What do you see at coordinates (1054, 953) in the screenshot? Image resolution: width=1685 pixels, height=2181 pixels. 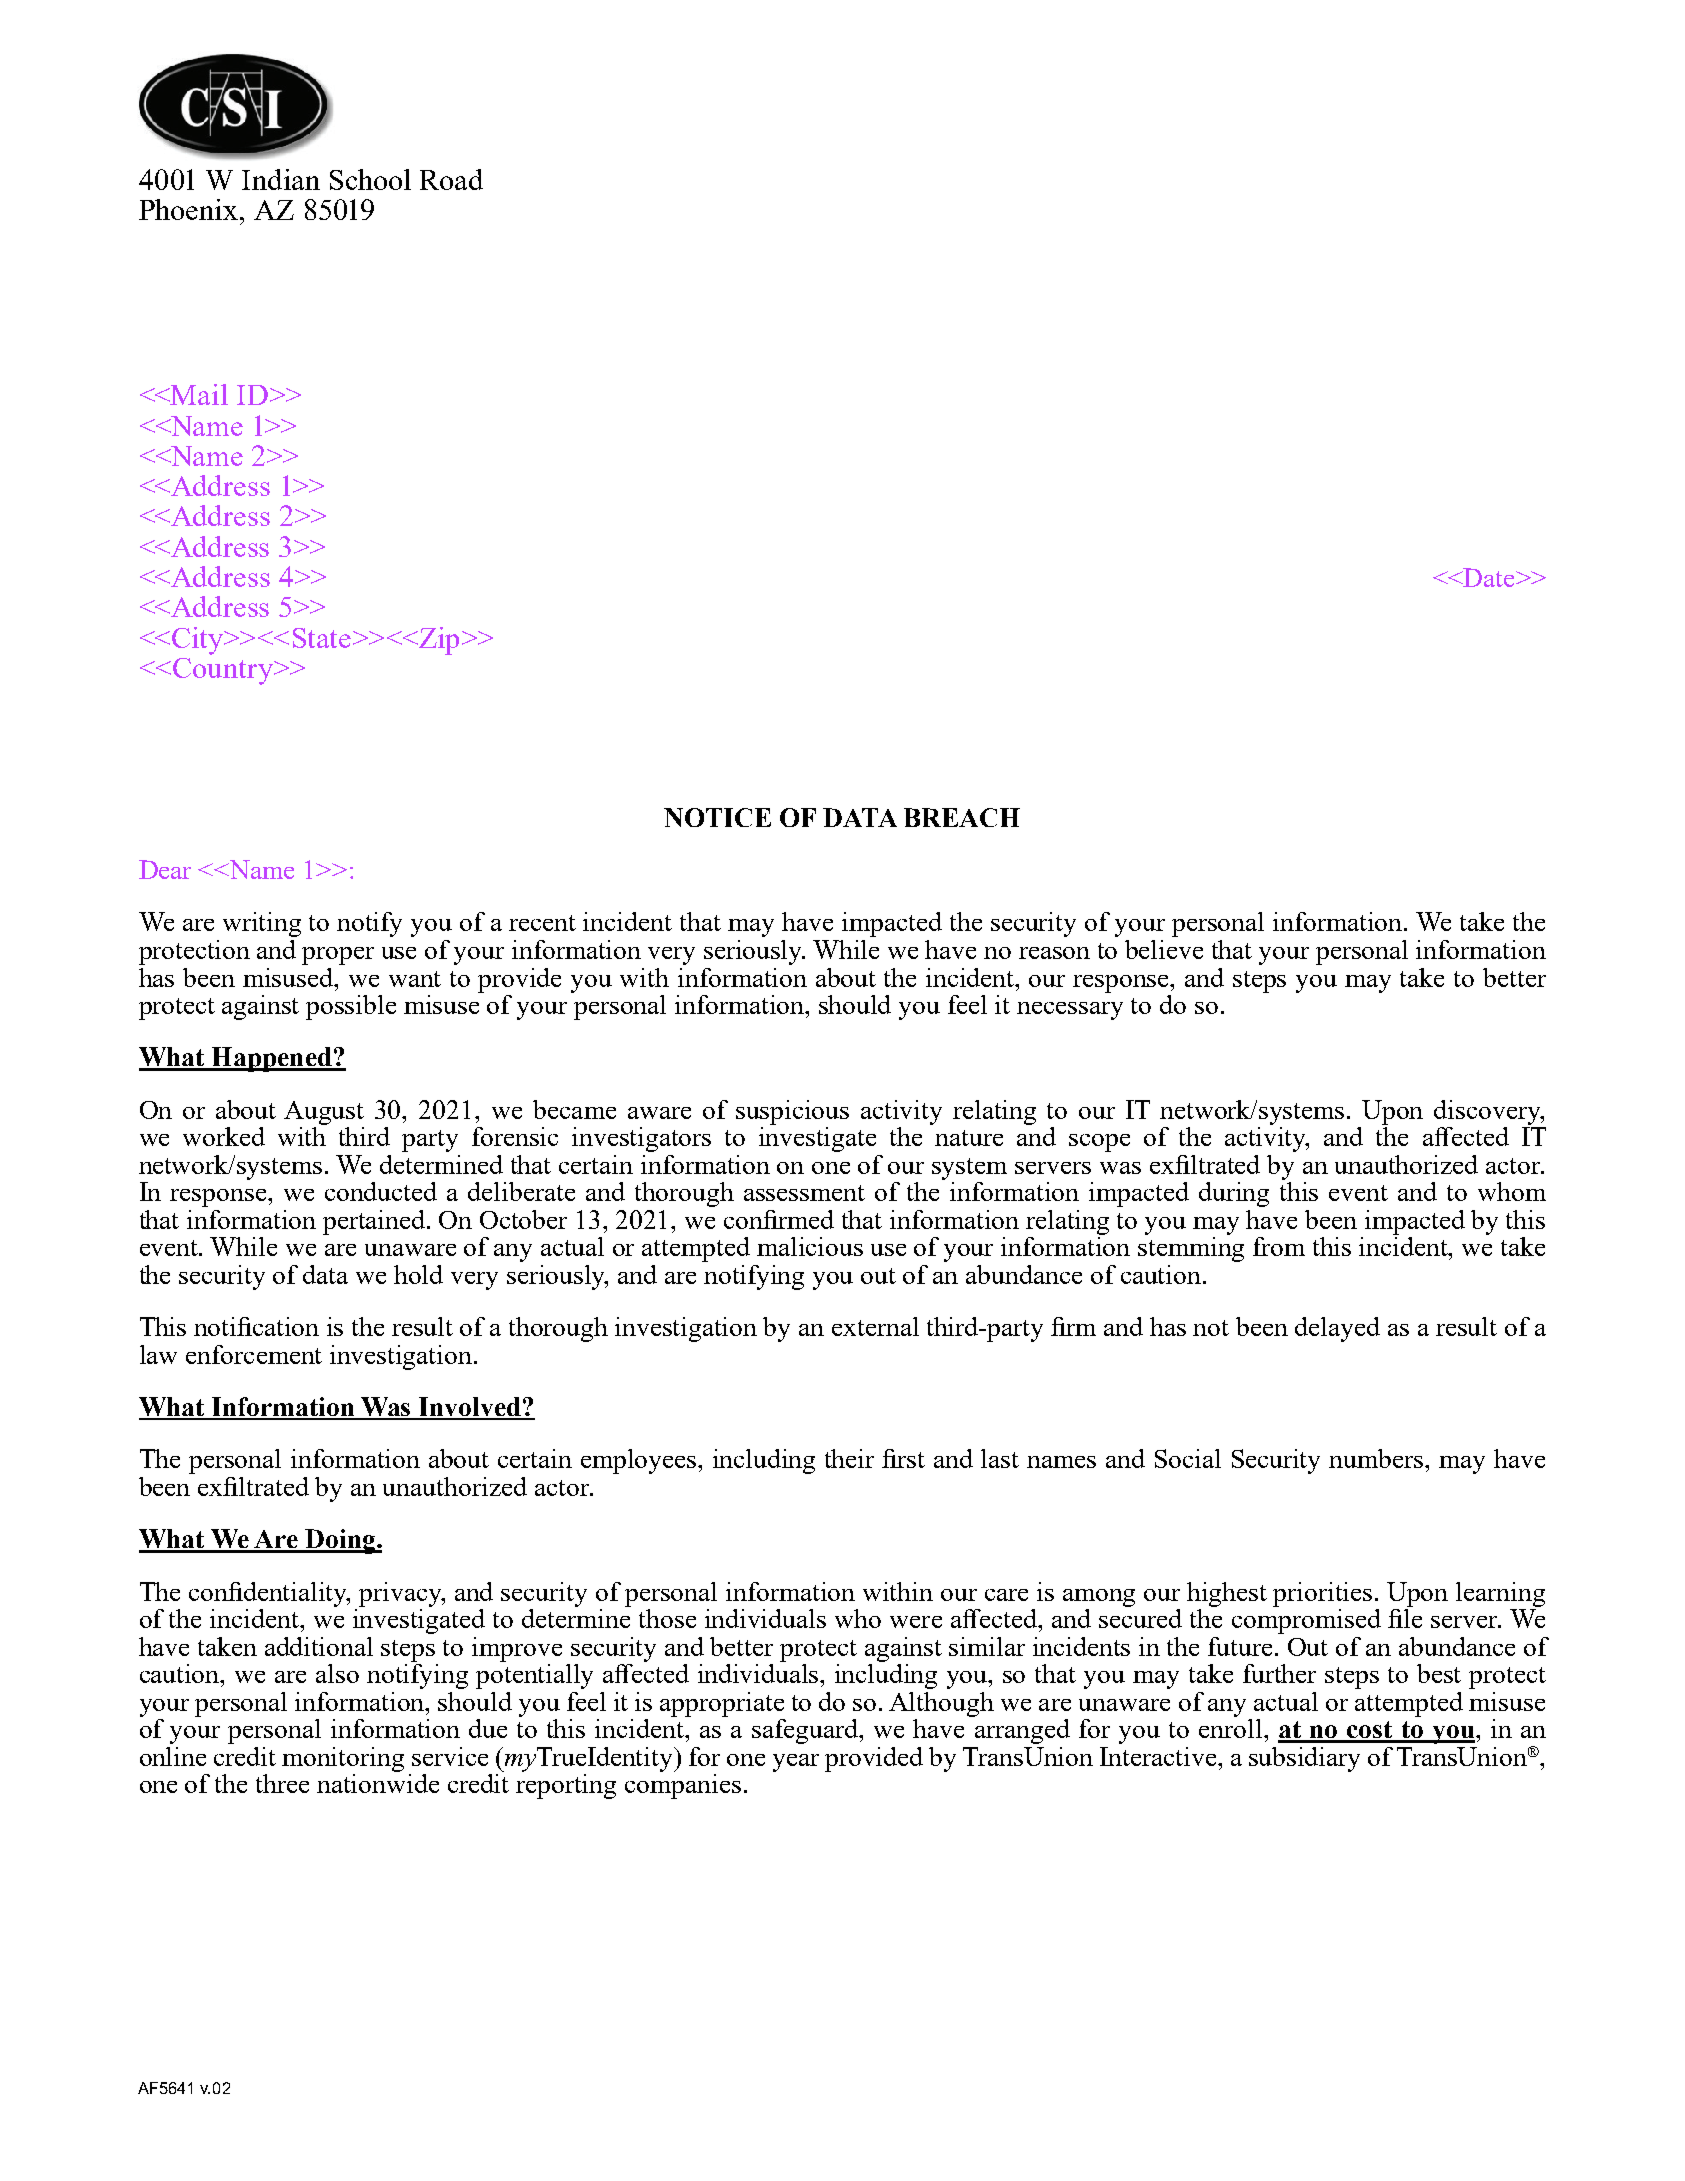 I see `reason` at bounding box center [1054, 953].
